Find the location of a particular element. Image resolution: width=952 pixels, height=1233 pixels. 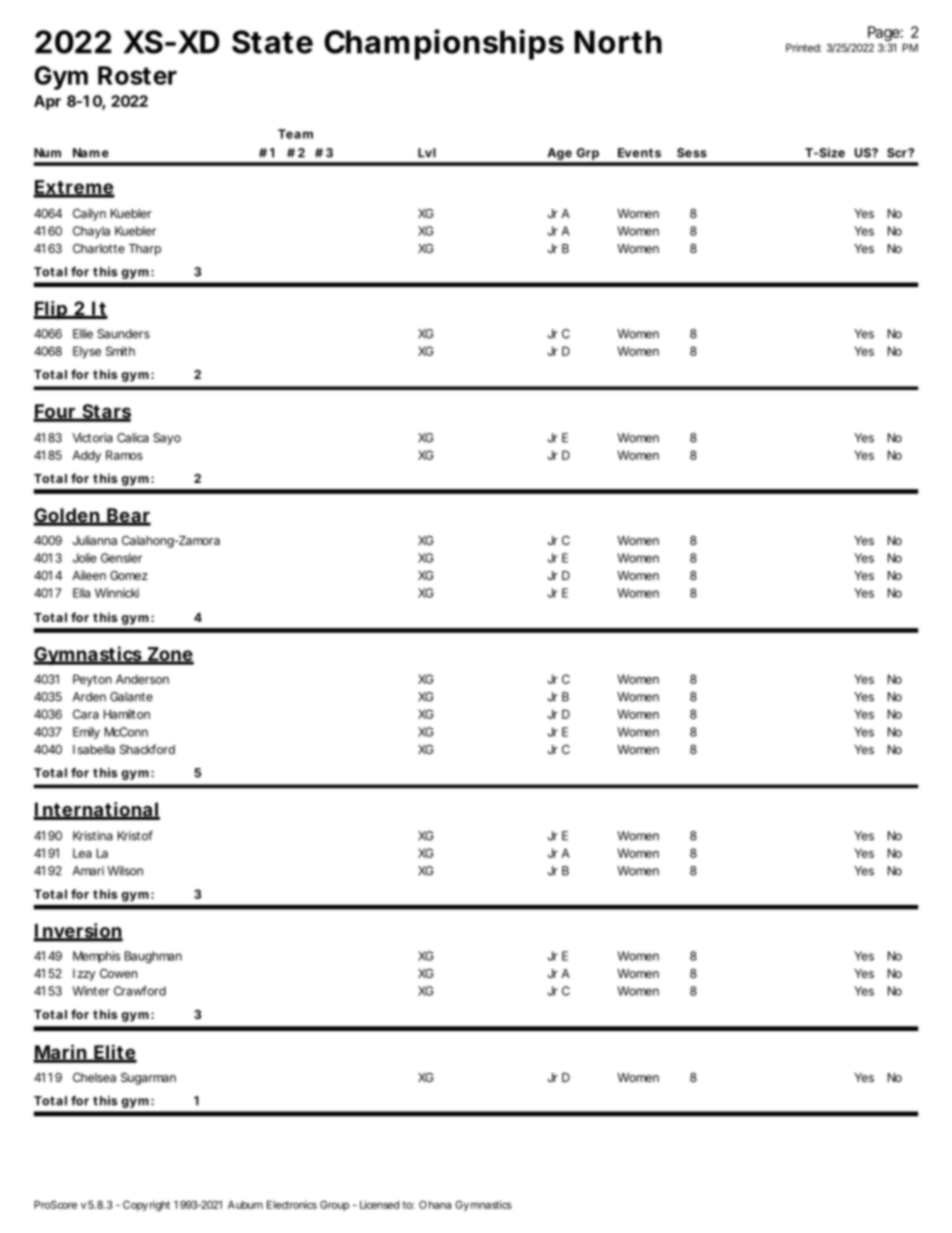

Roster is located at coordinates (137, 75).
